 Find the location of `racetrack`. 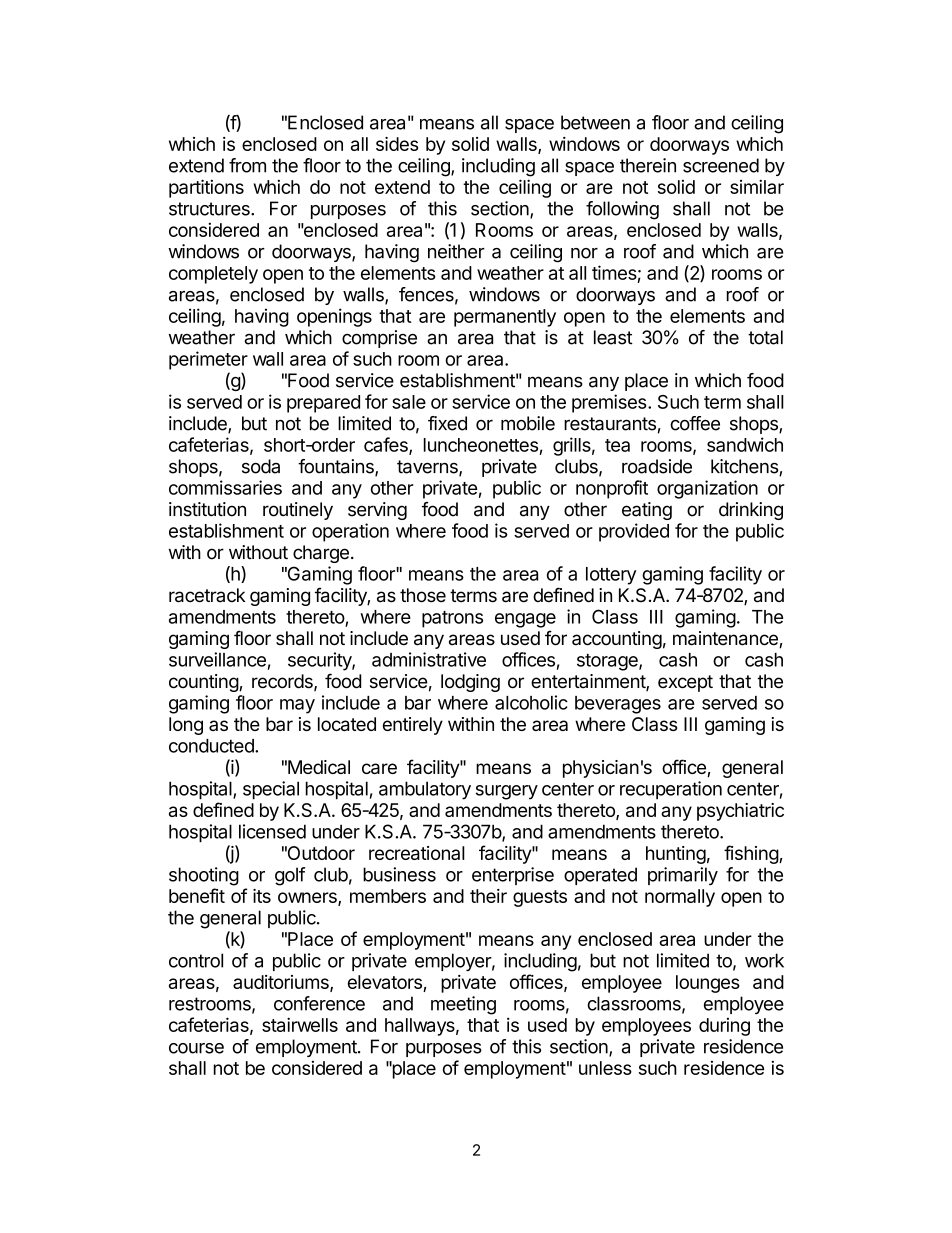

racetrack is located at coordinates (207, 595).
